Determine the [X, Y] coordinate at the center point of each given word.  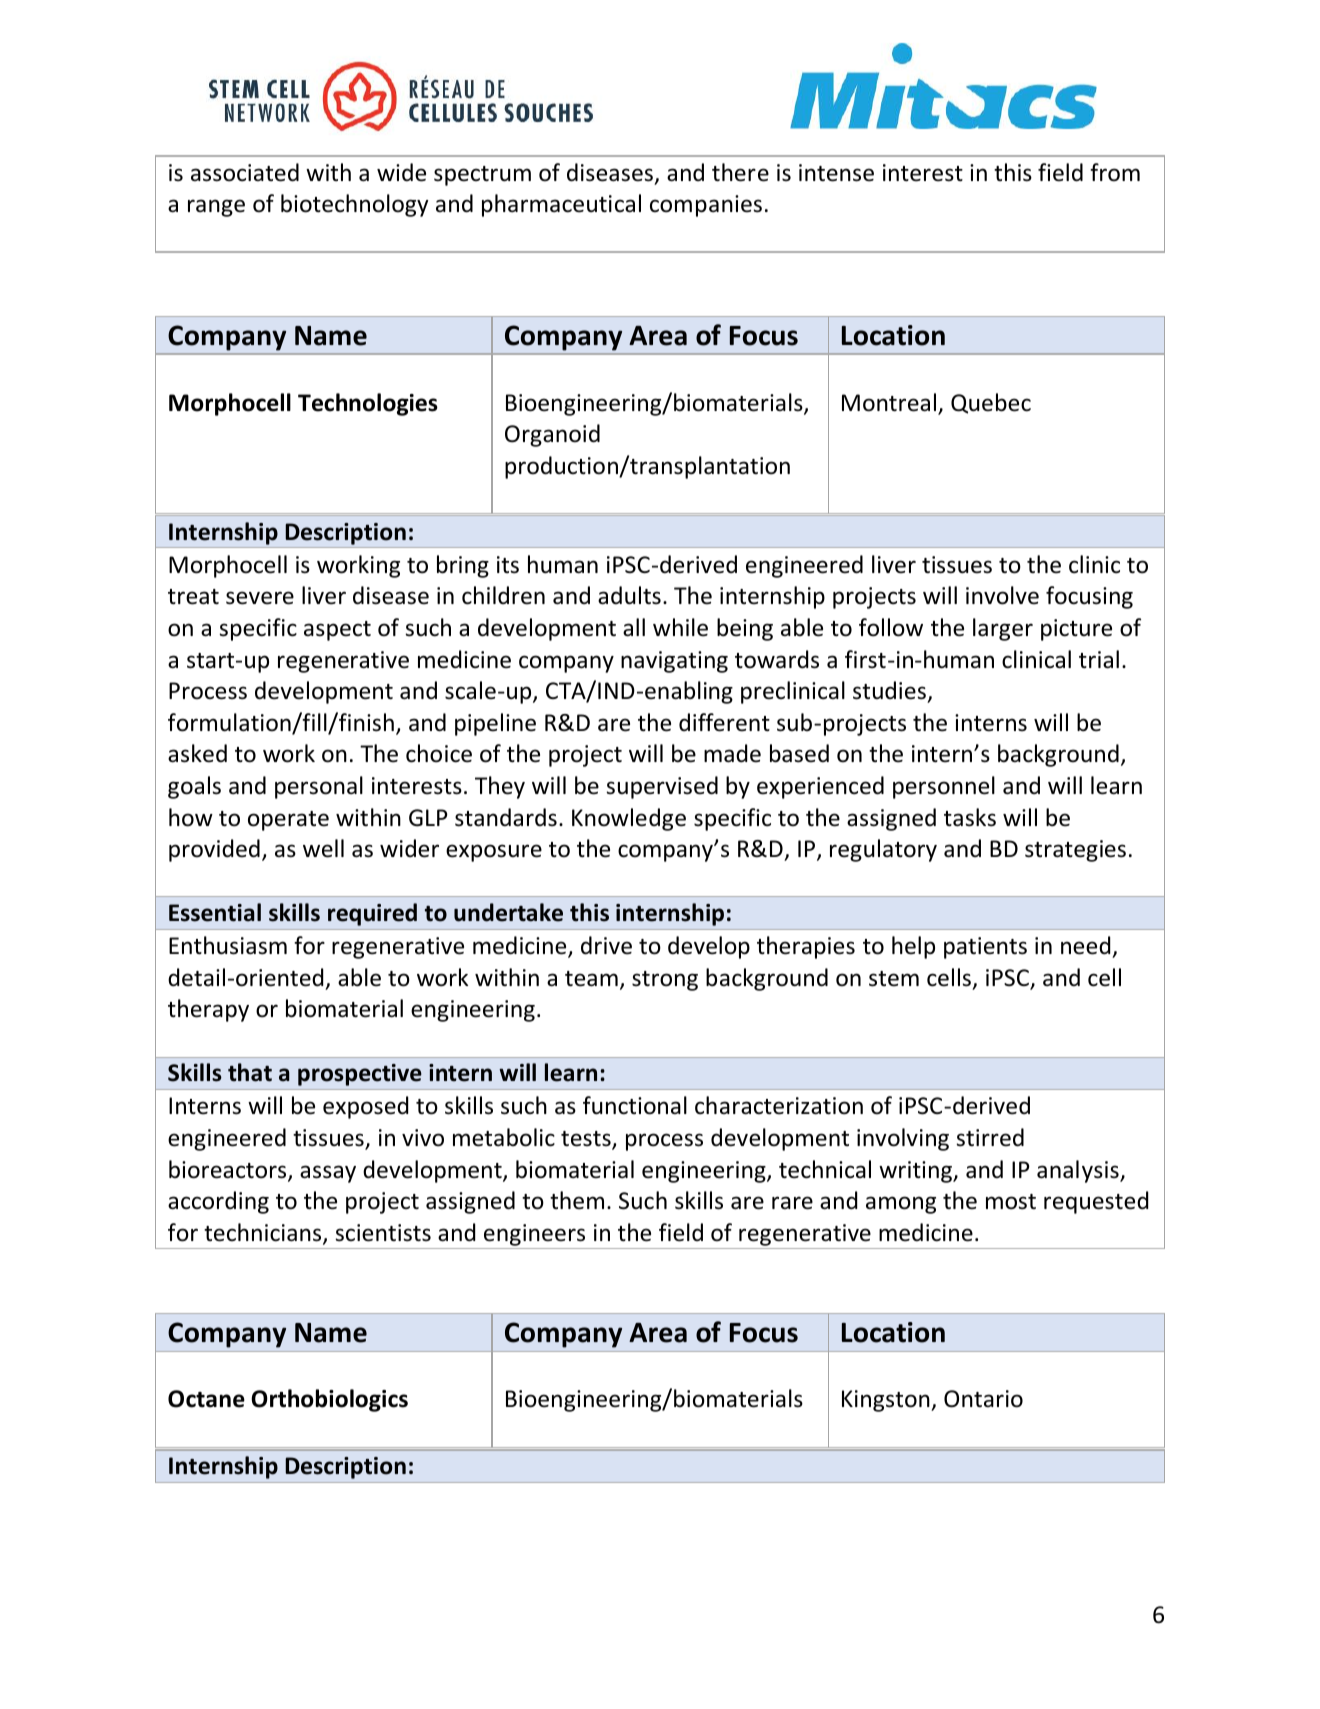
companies [706, 206]
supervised [662, 787]
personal [319, 787]
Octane [206, 1399]
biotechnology [355, 205]
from [1115, 172]
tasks [970, 817]
